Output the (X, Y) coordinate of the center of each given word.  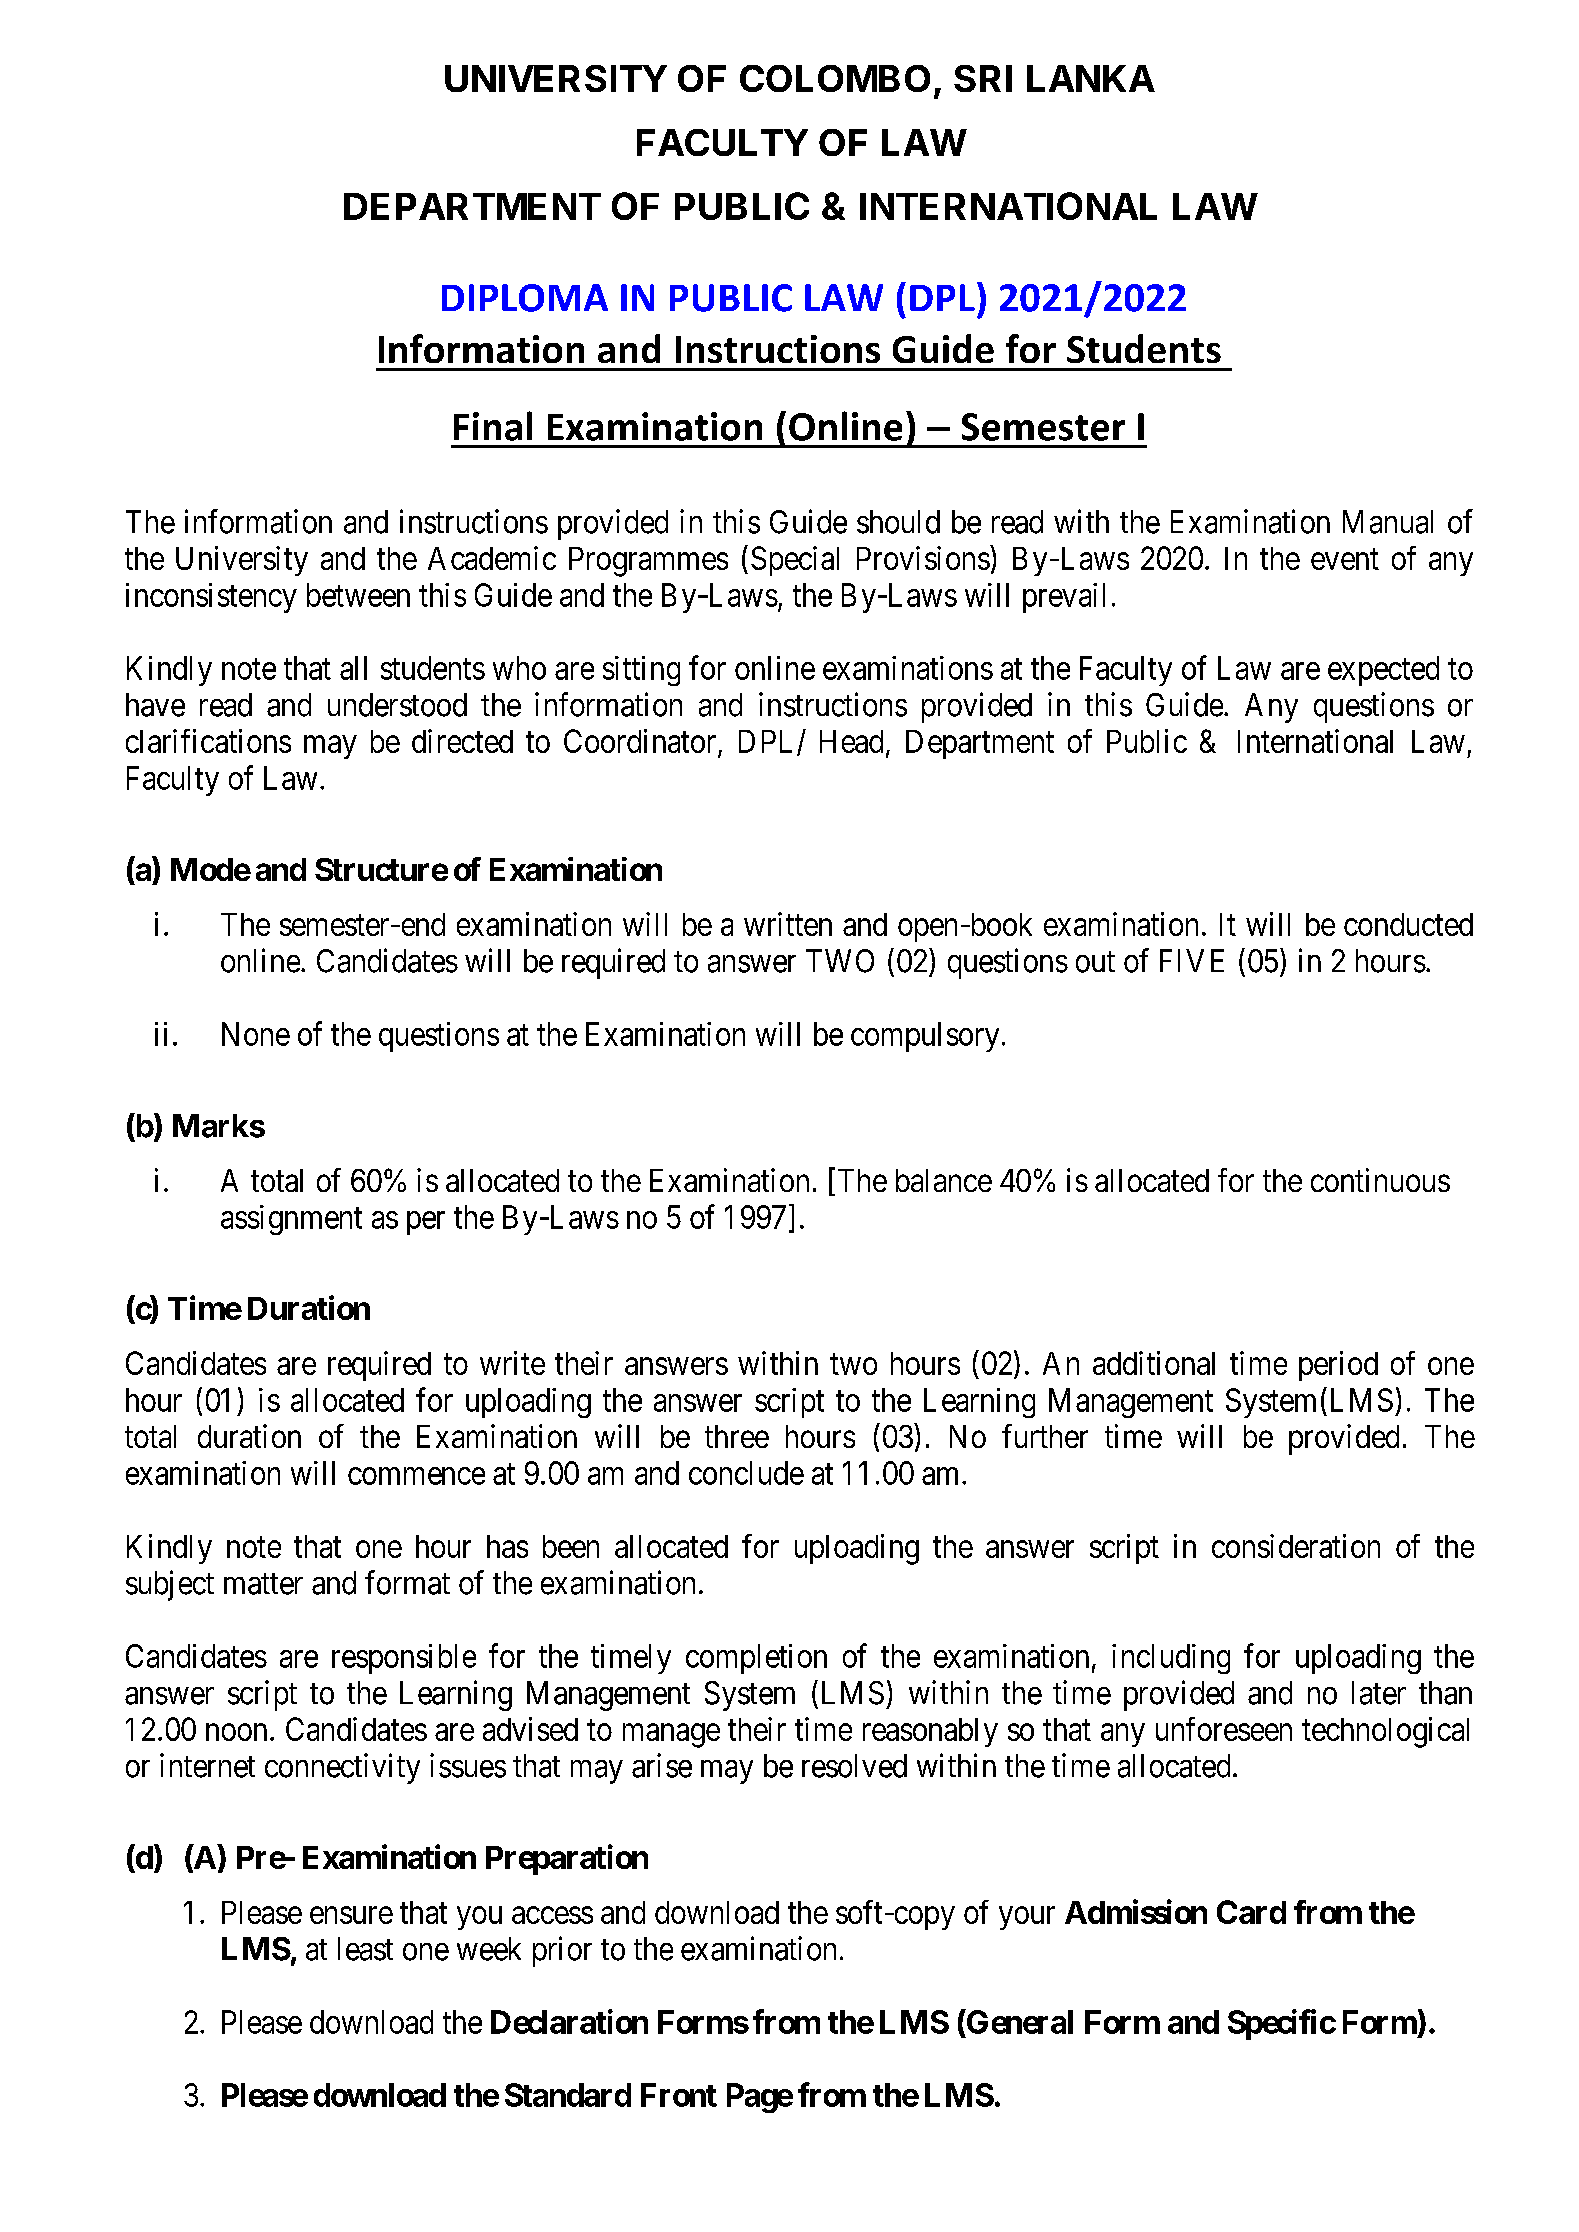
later (1379, 1693)
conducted (1408, 924)
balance (944, 1180)
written (788, 924)
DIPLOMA (525, 298)
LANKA (1091, 78)
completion (756, 1659)
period (1338, 1366)
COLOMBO (835, 78)
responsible (404, 1659)
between (358, 595)
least (365, 1949)
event (1345, 559)
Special (795, 561)
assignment (291, 1220)
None (256, 1034)
